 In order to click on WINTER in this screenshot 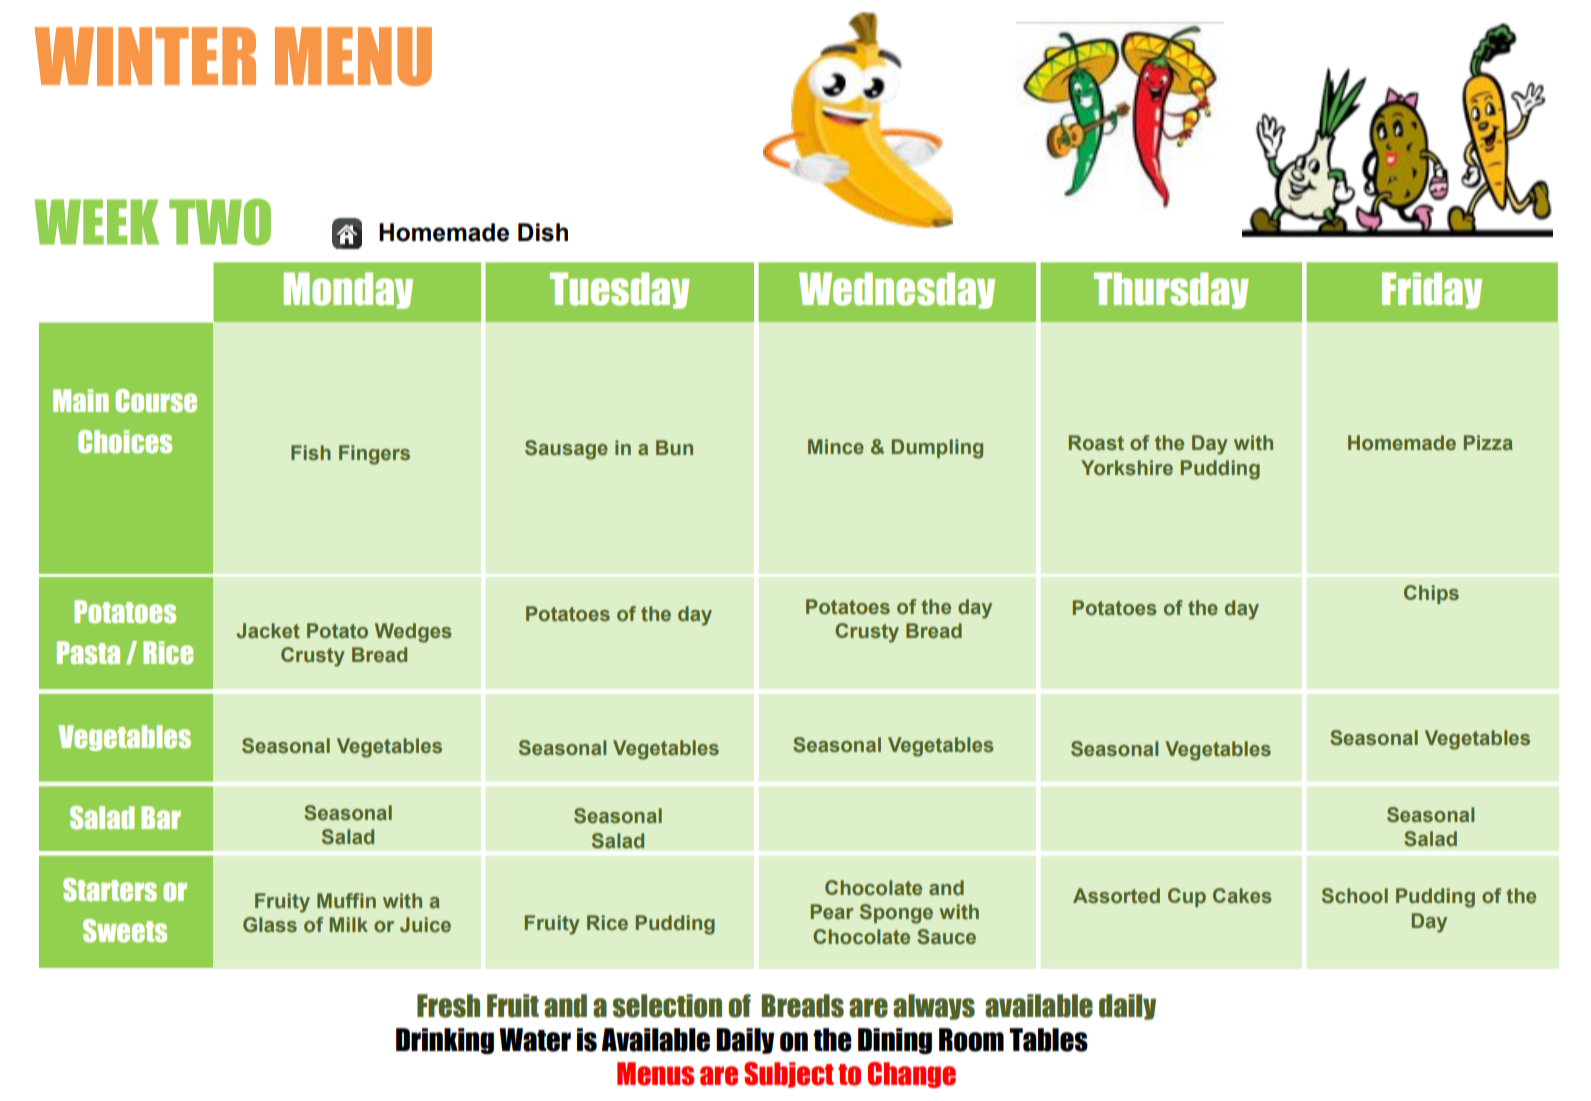, I will do `click(145, 56)`.
